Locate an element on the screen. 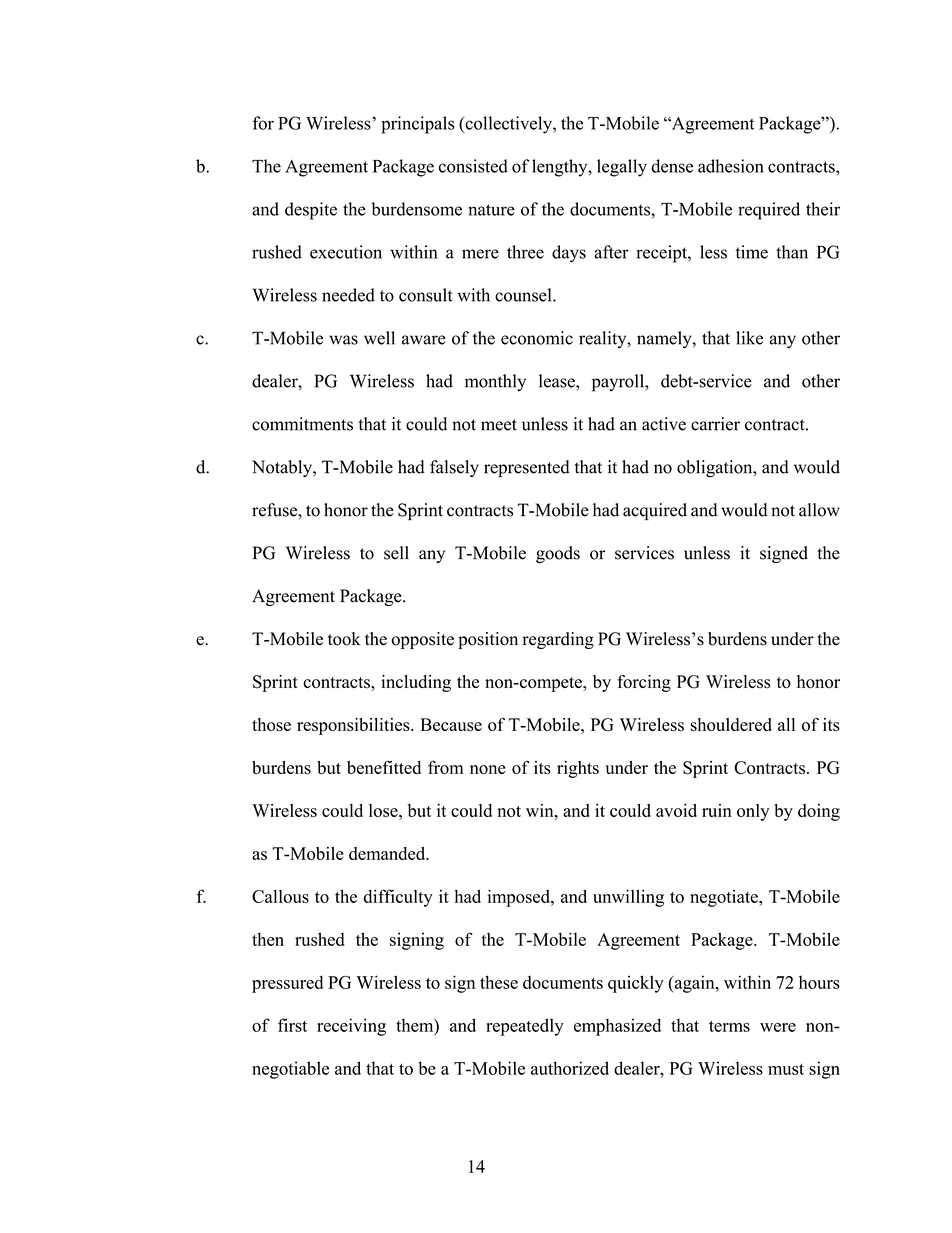 This screenshot has height=1233, width=952. represented is located at coordinates (527, 469).
